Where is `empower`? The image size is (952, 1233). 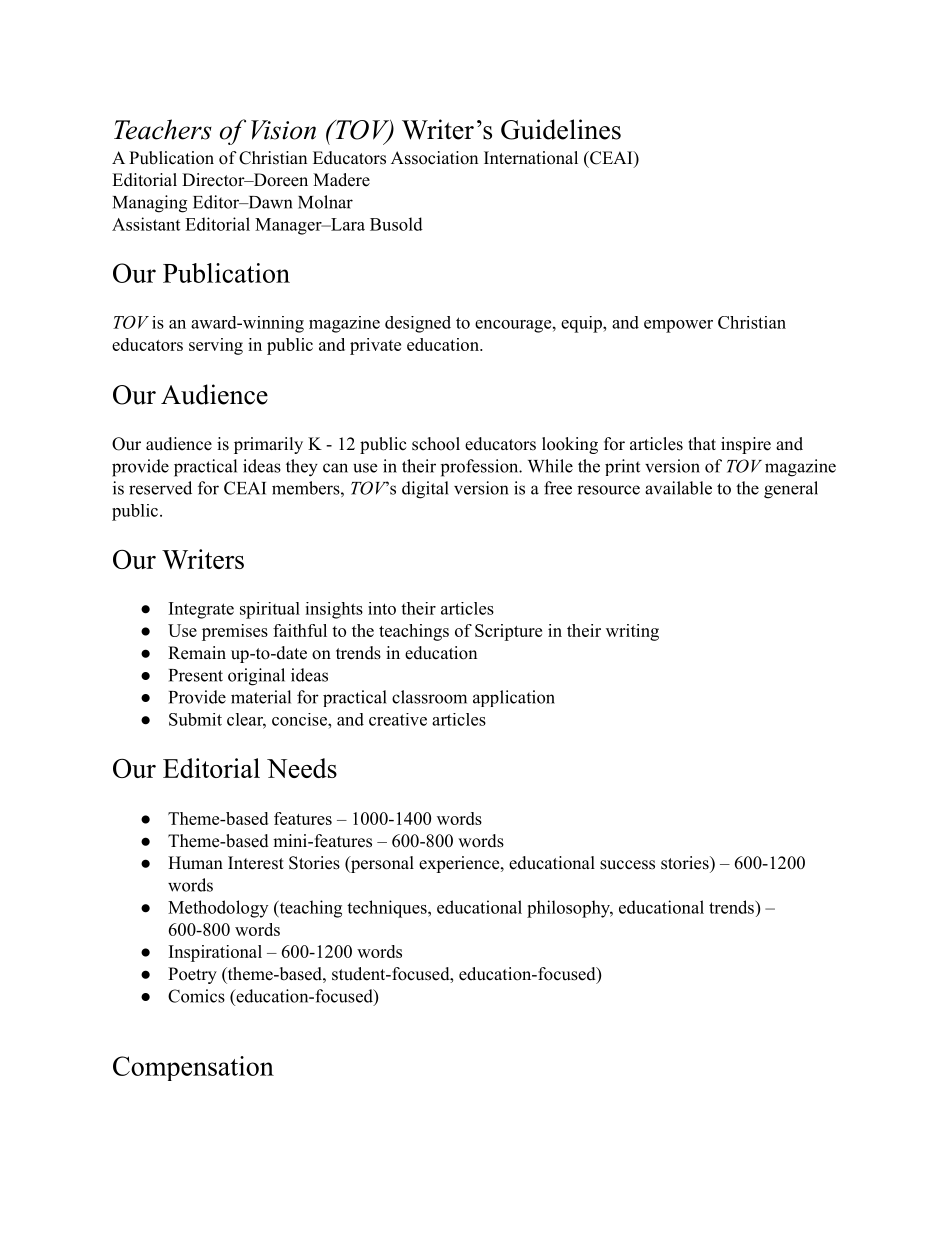 empower is located at coordinates (678, 326).
